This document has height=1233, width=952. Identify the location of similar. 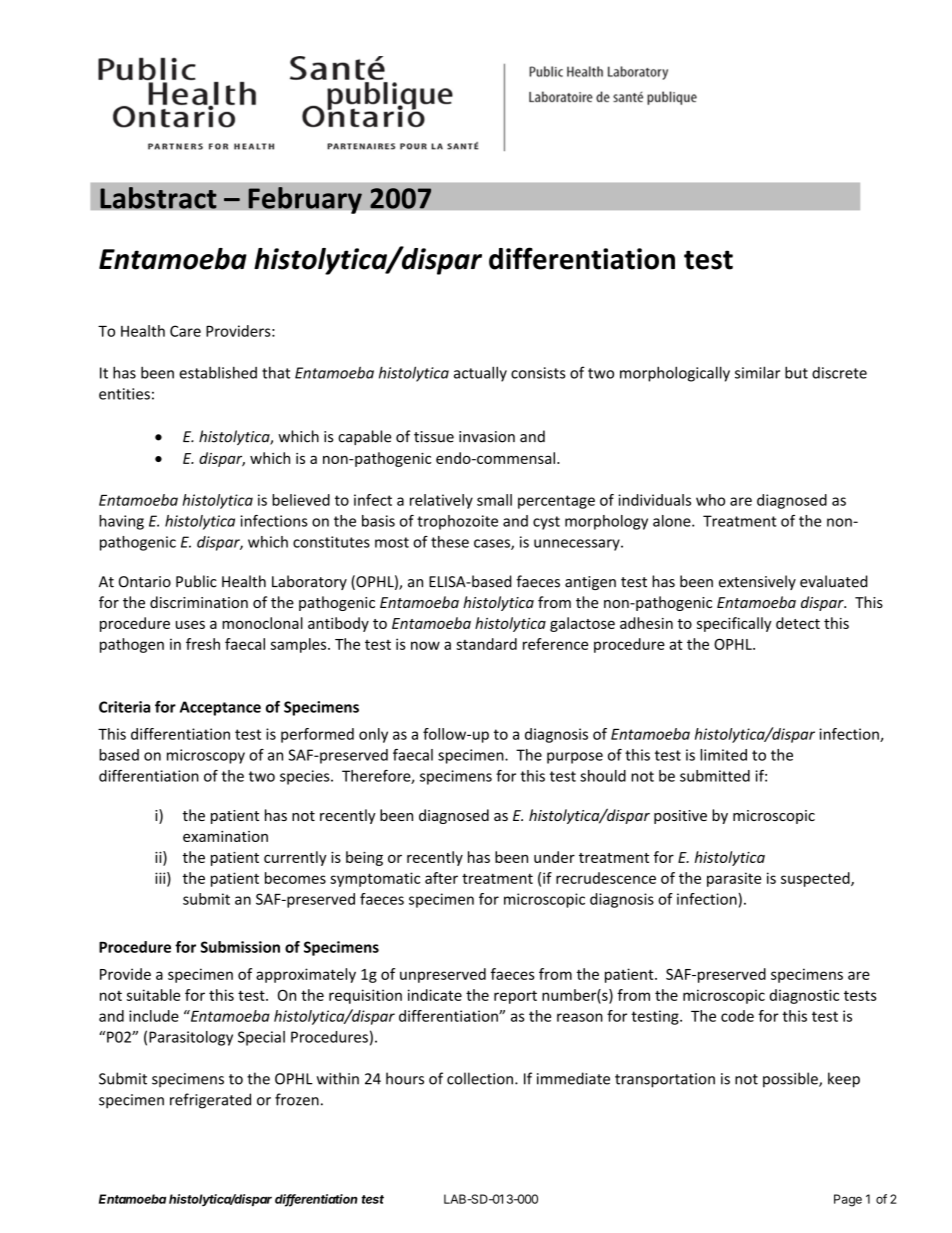
(757, 372).
